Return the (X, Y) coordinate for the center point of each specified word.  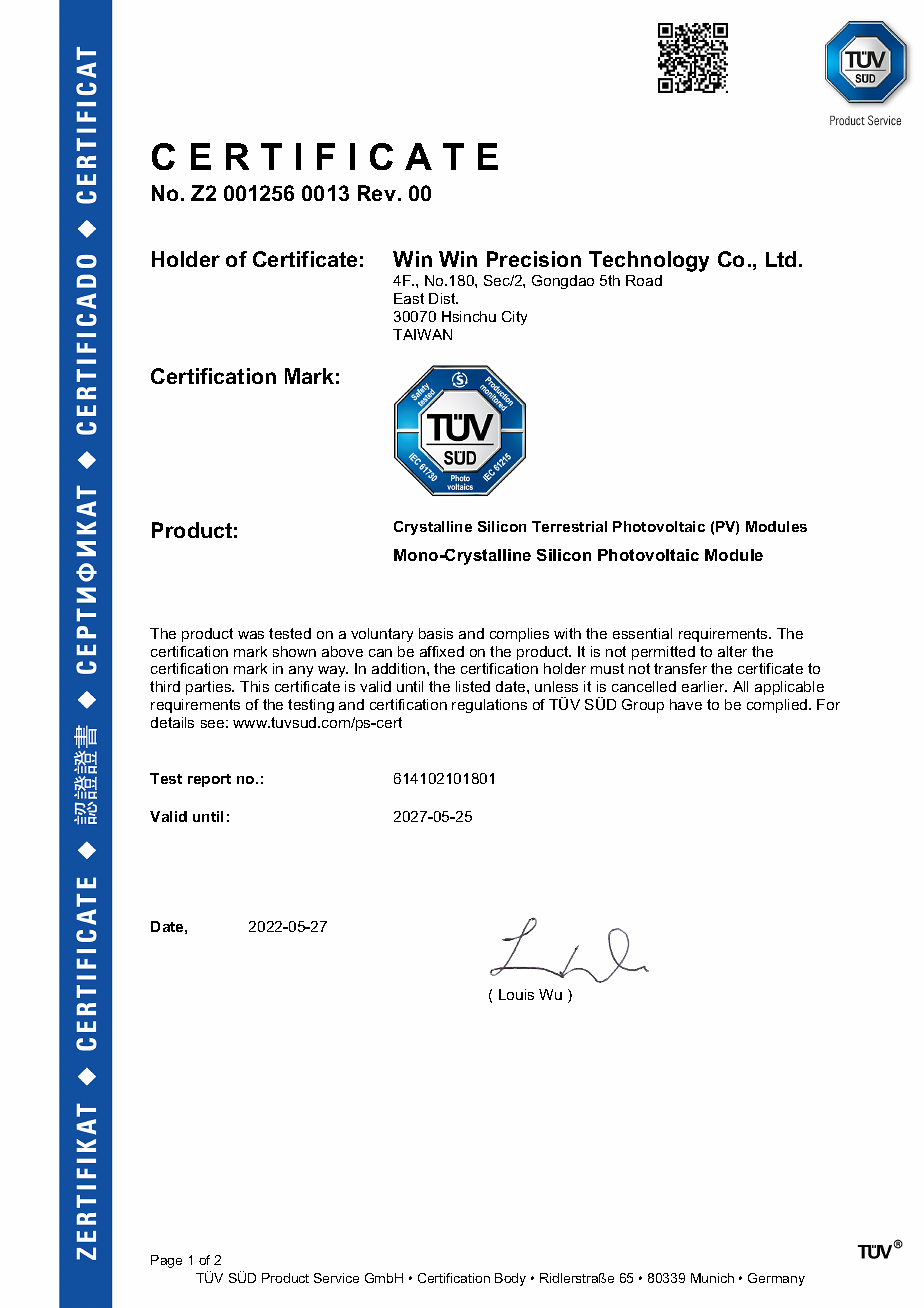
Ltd (781, 259)
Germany (776, 1279)
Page (166, 1261)
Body (510, 1279)
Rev (377, 193)
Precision (534, 259)
